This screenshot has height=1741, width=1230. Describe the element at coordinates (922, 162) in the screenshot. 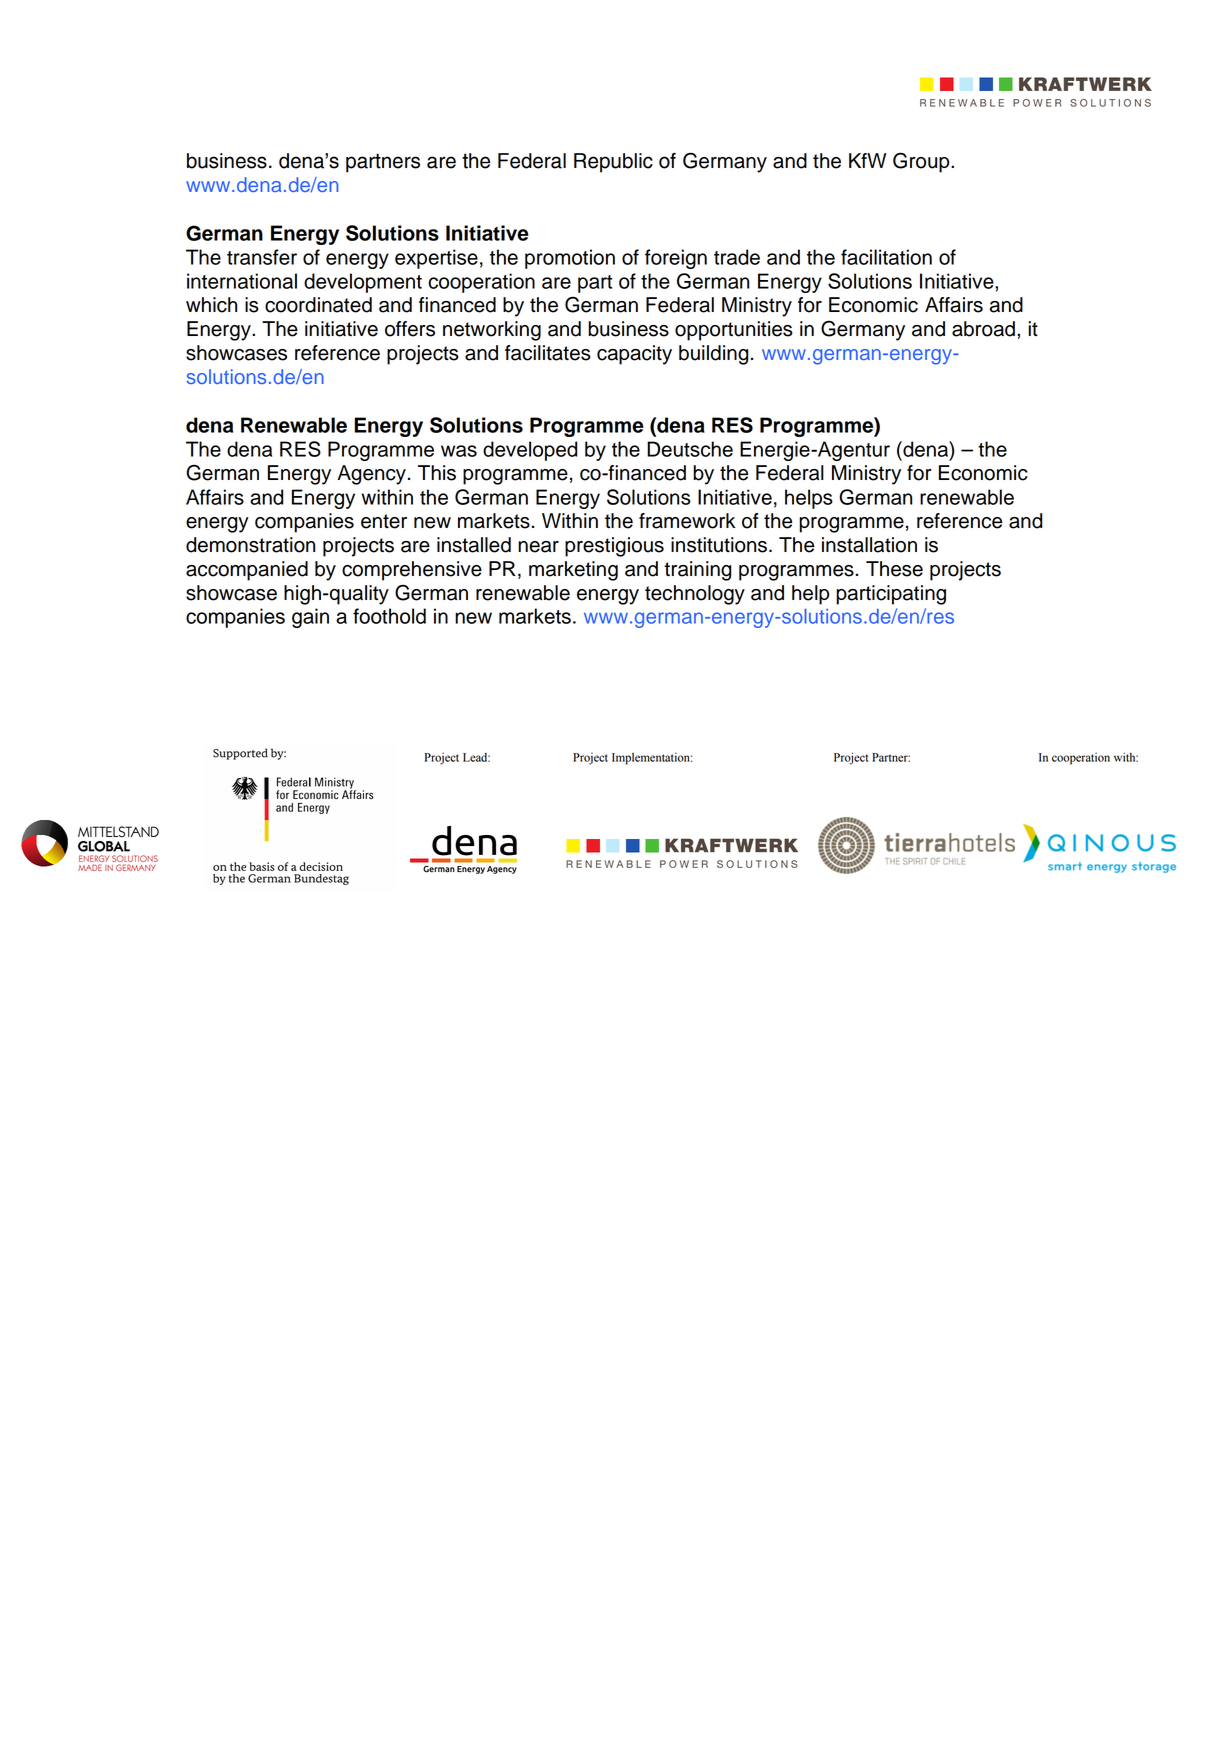

I see `Group` at that location.
